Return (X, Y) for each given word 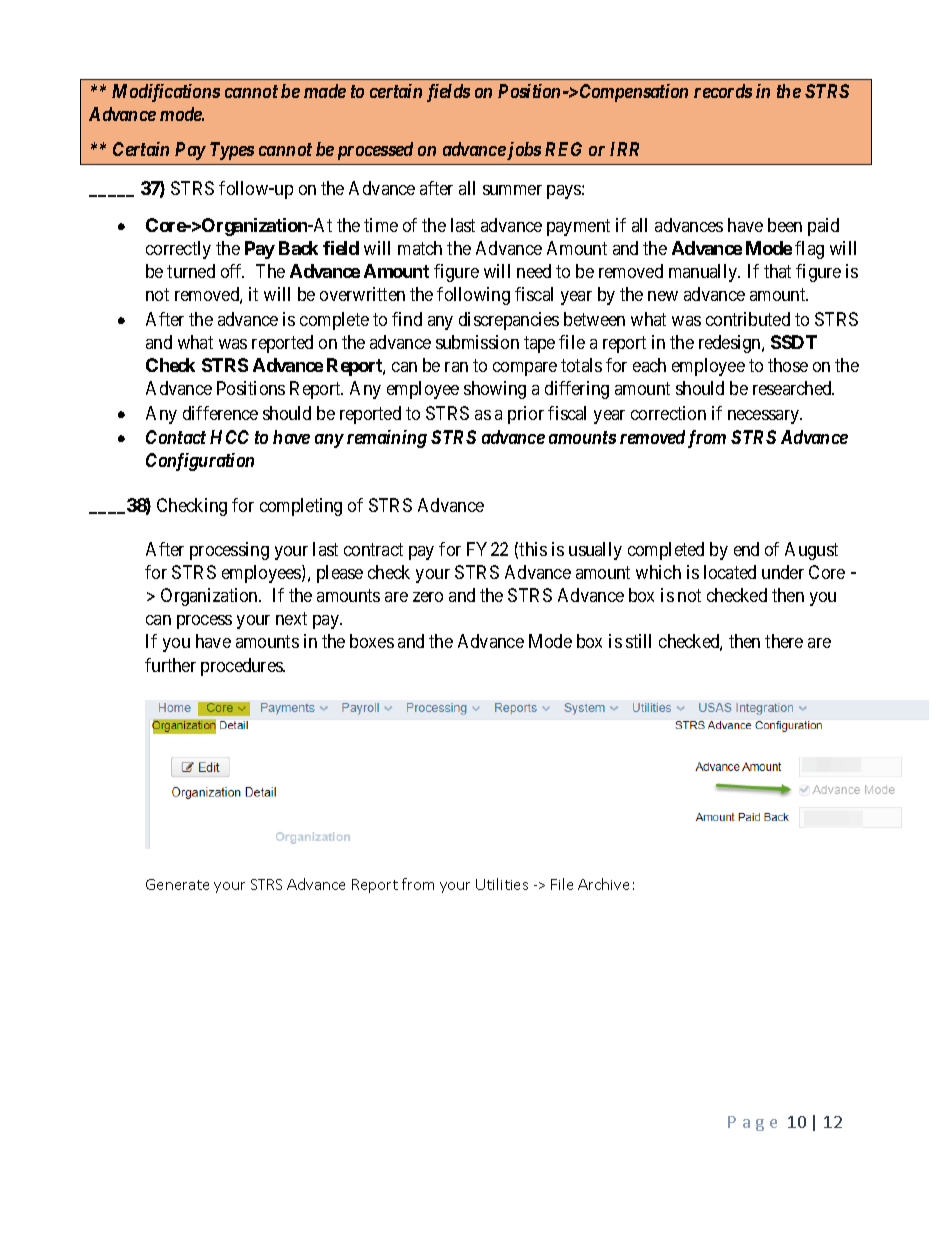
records (723, 91)
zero (428, 597)
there (784, 641)
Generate (177, 884)
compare (525, 369)
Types (232, 151)
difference (220, 413)
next (291, 618)
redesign (731, 344)
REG (563, 149)
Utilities (502, 884)
